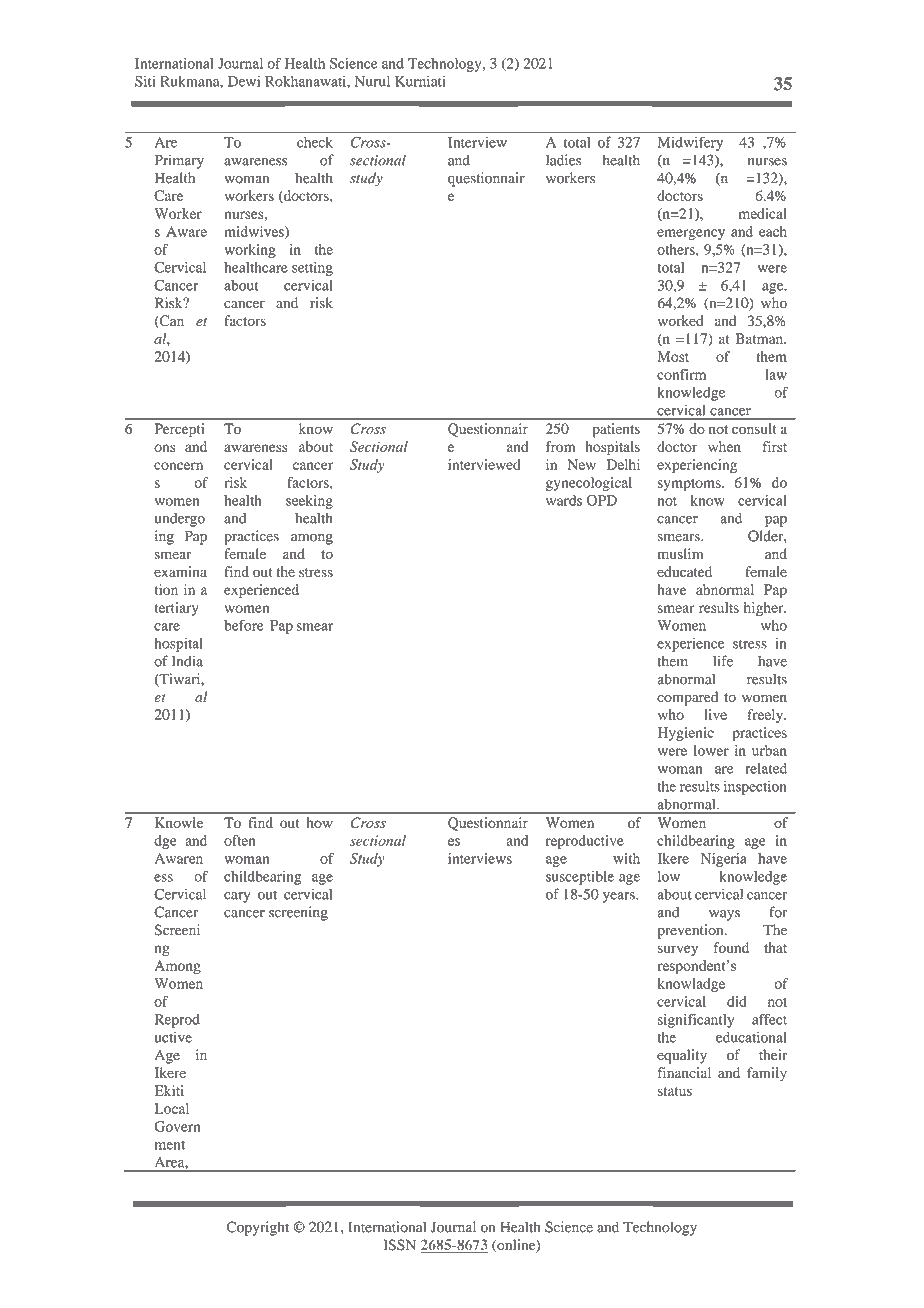 This screenshot has height=1308, width=924. Describe the element at coordinates (687, 698) in the screenshot. I see `compared` at that location.
